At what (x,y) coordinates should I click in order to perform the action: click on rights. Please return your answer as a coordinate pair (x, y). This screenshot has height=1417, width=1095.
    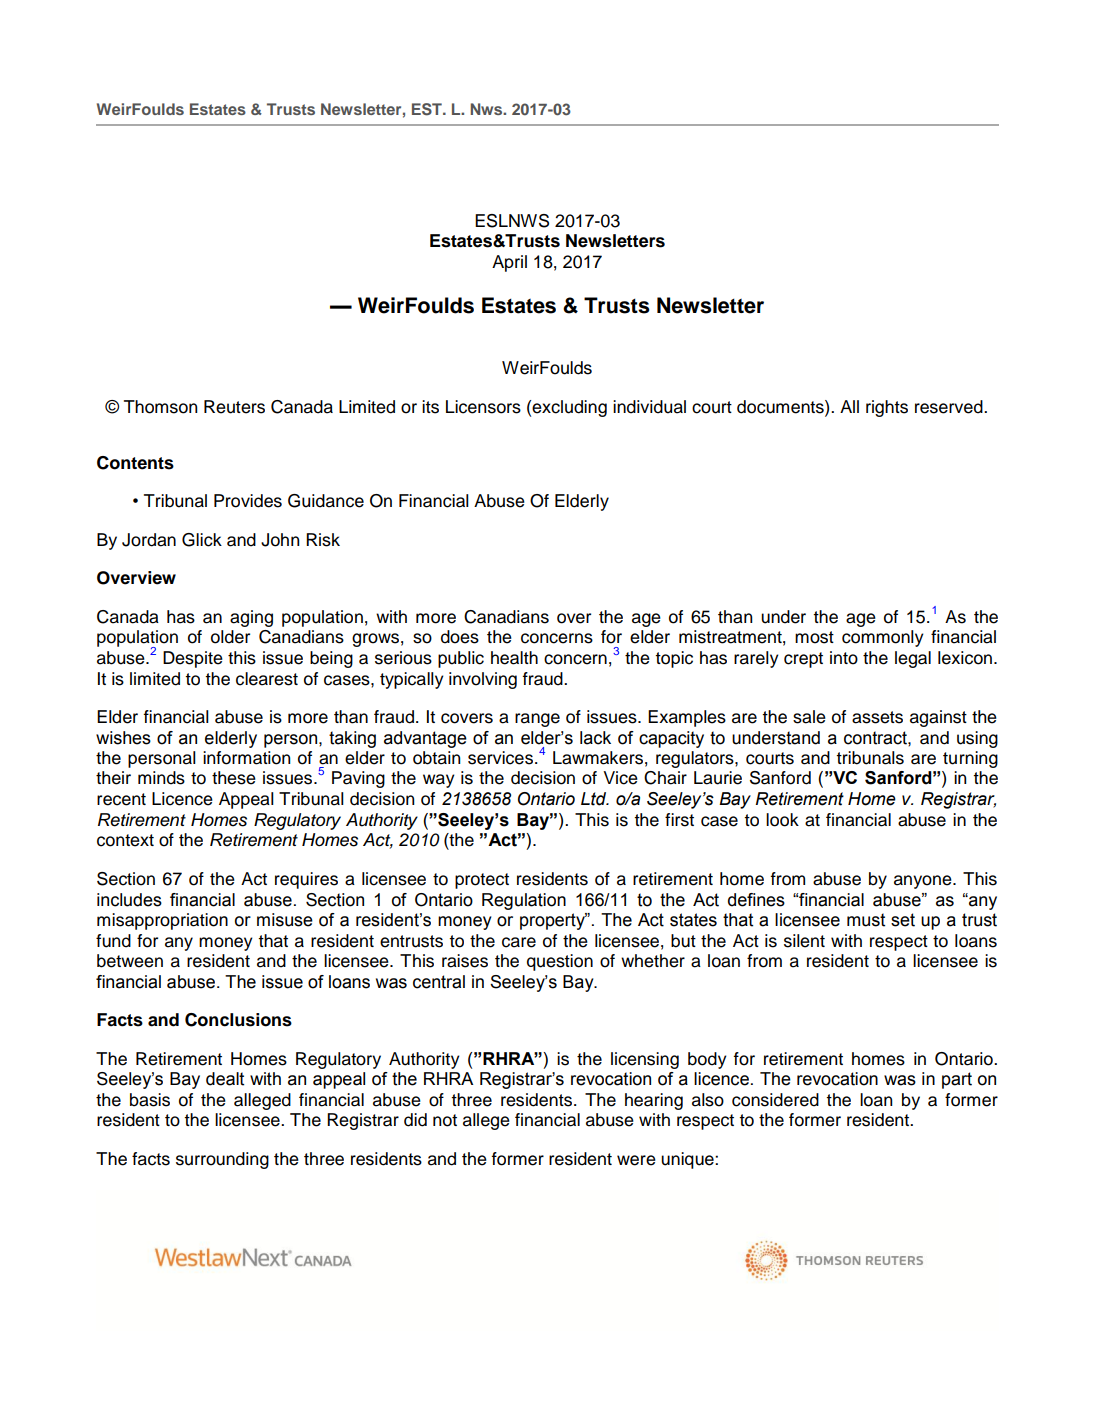
    Looking at the image, I should click on (887, 408).
